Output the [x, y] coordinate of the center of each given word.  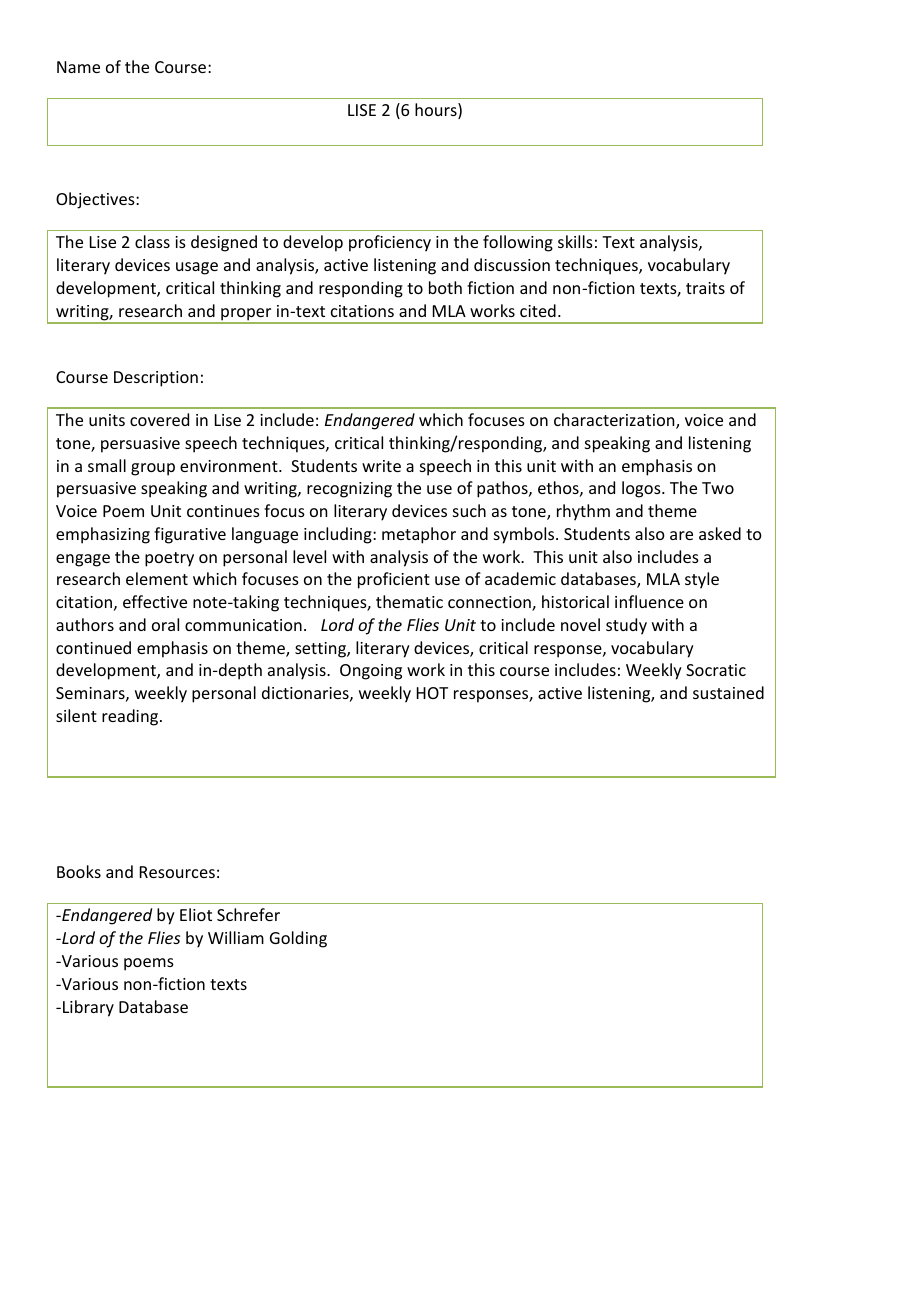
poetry [169, 559]
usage [197, 268]
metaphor [419, 535]
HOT [432, 693]
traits [705, 288]
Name [78, 67]
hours [437, 111]
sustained [728, 692]
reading [131, 717]
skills [575, 241]
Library [88, 1008]
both [445, 287]
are [681, 535]
